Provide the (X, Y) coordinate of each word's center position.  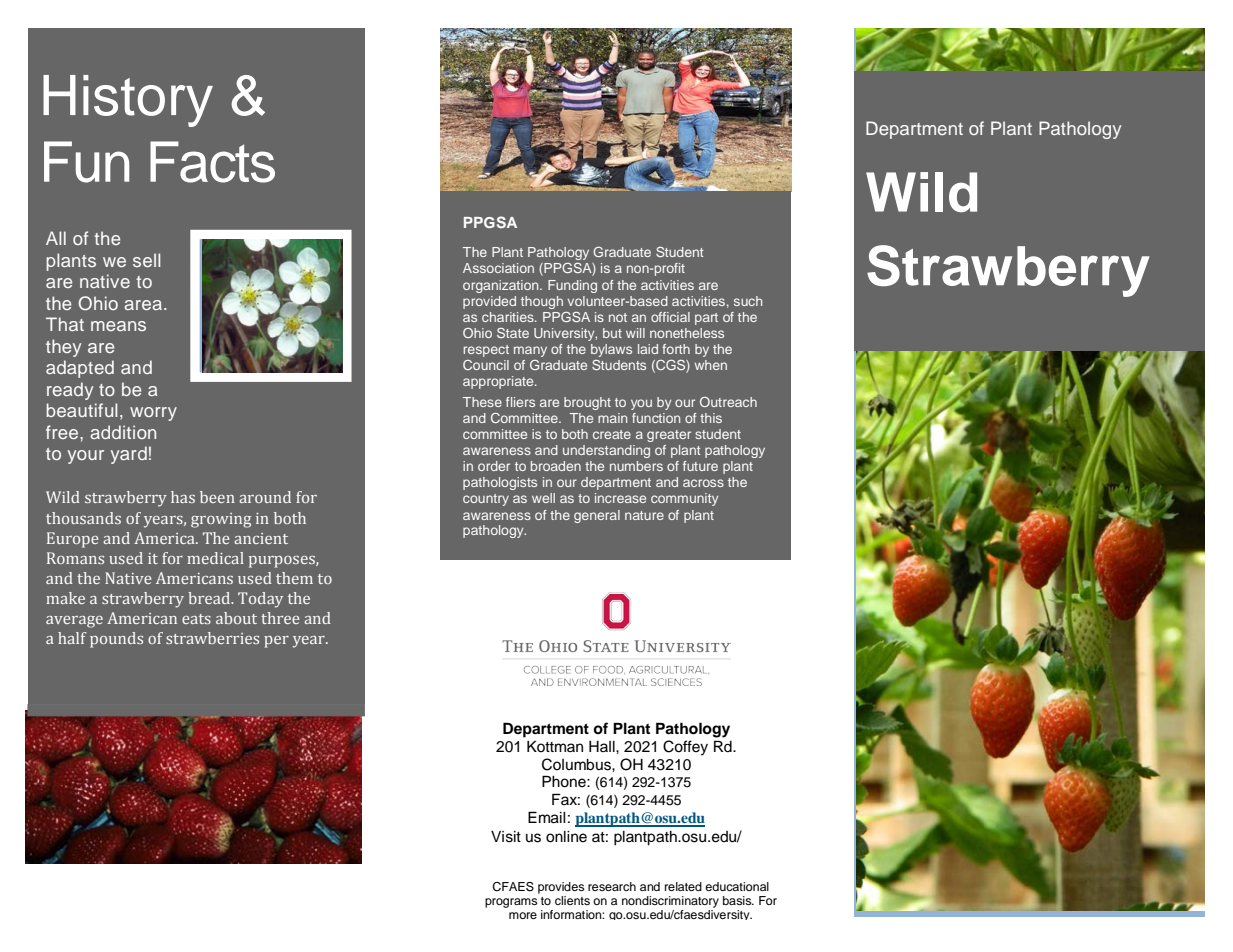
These (482, 402)
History (128, 101)
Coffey (685, 748)
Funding (572, 286)
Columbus (577, 764)
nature (644, 515)
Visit (506, 837)
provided (489, 302)
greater (669, 436)
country (486, 500)
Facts (212, 162)
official (670, 317)
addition (123, 432)
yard (129, 455)
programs (511, 903)
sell (146, 260)
